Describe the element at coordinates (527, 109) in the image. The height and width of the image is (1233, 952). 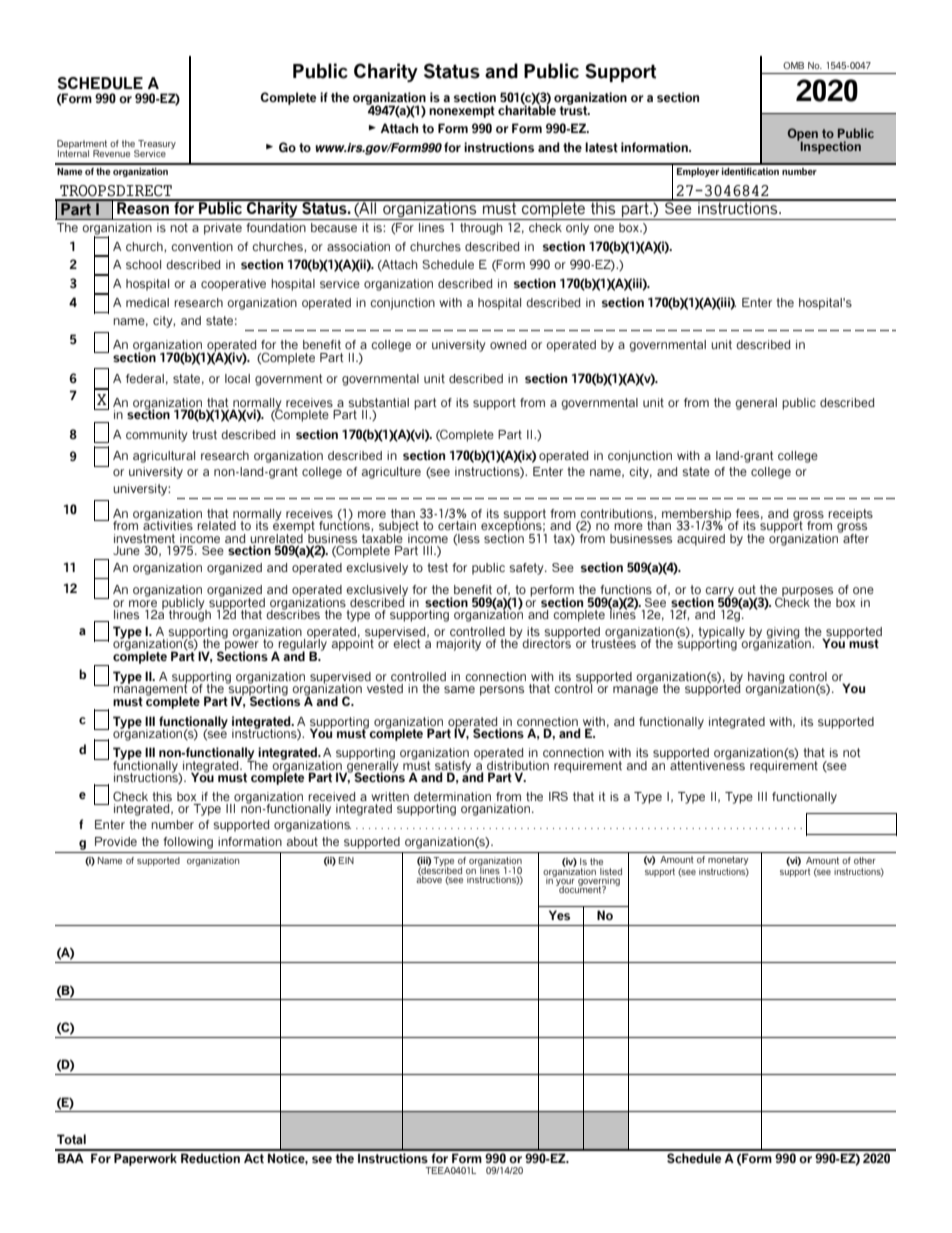
I see `charitable` at that location.
